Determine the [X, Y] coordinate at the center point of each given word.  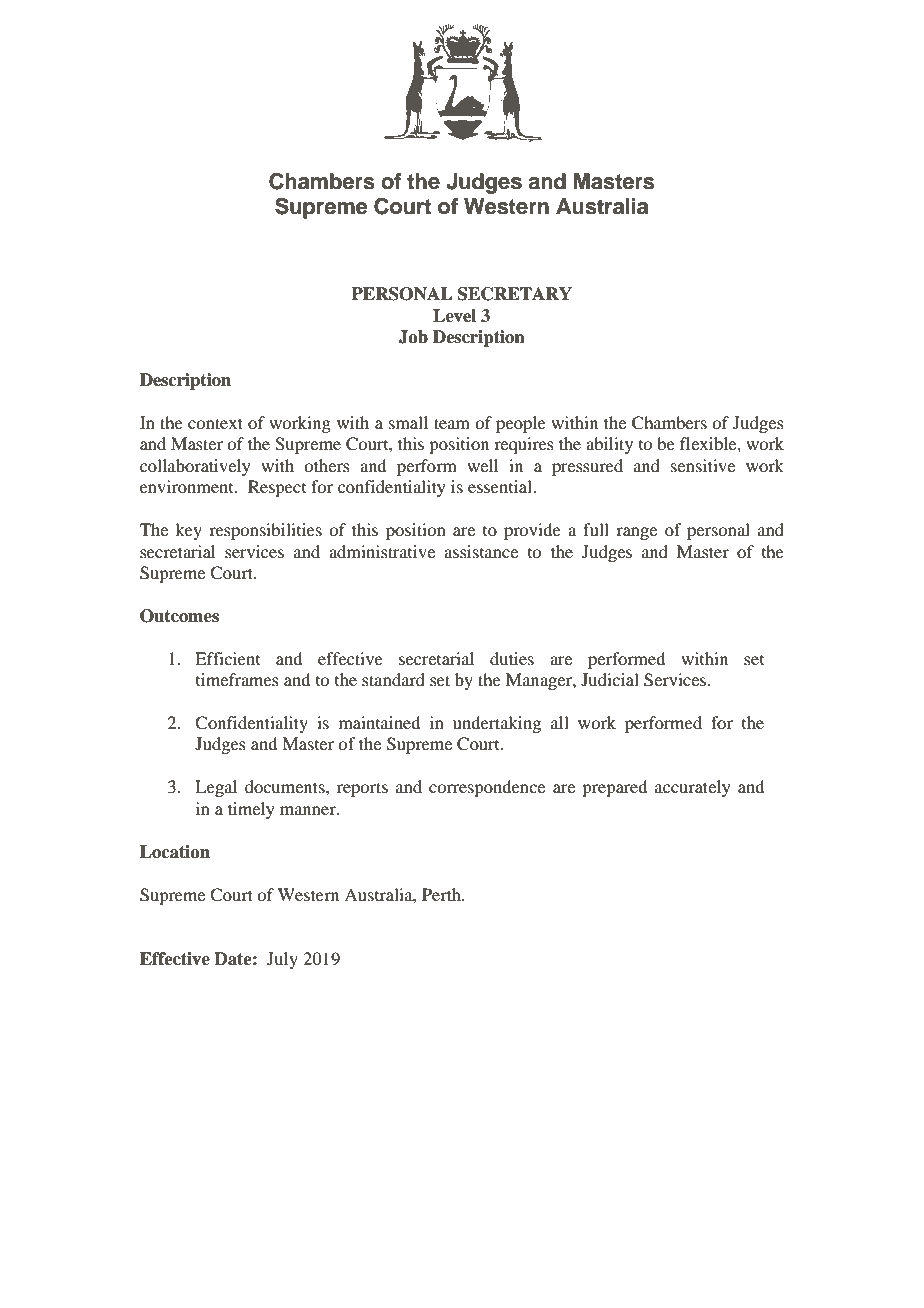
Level [454, 316]
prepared [614, 788]
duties [512, 658]
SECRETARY [515, 294]
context [215, 423]
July [282, 960]
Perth [442, 894]
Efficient [227, 658]
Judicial [610, 679]
